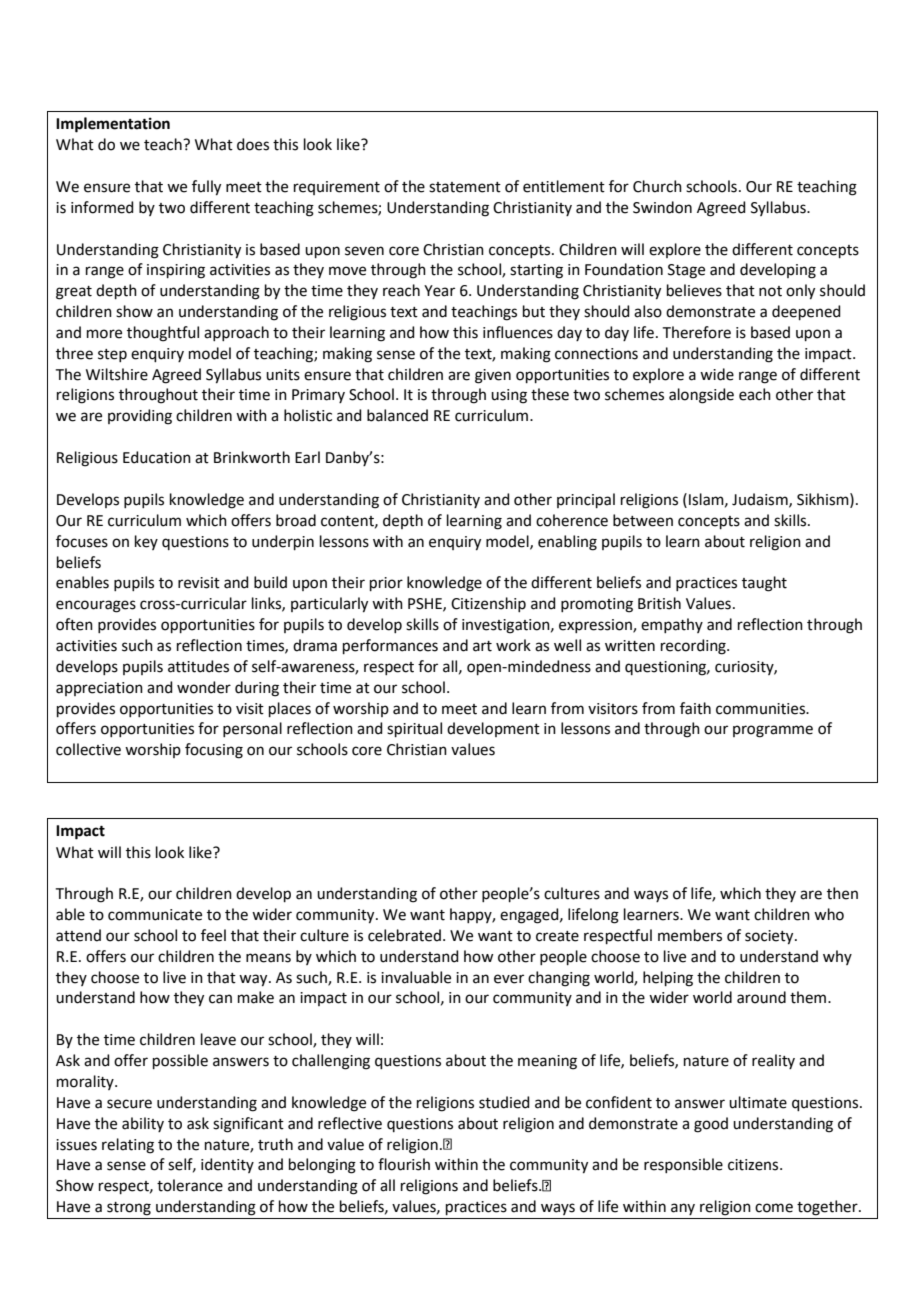 Image resolution: width=924 pixels, height=1308 pixels. Describe the element at coordinates (762, 709) in the screenshot. I see `communities` at that location.
